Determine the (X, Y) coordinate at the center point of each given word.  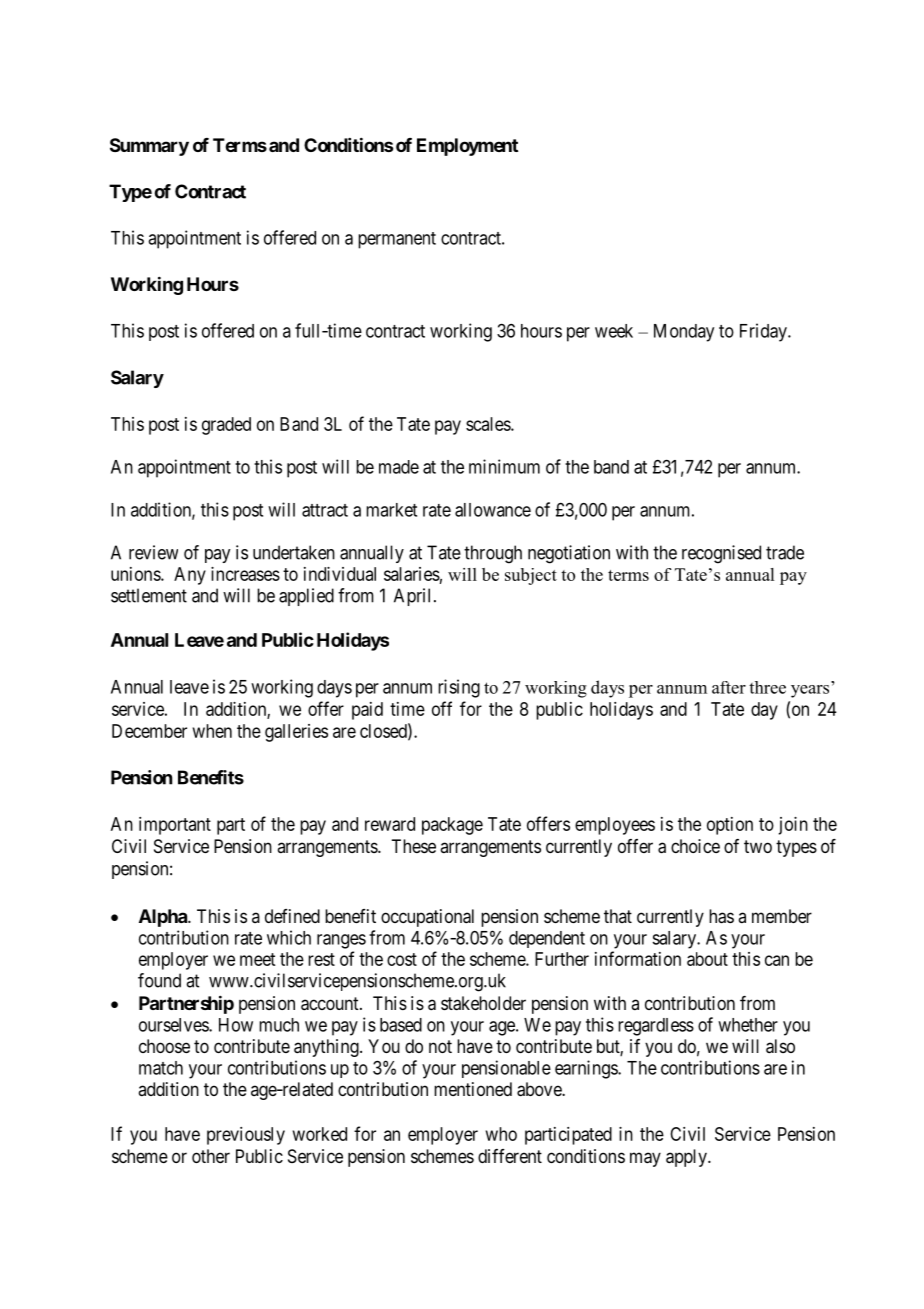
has (721, 916)
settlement (149, 595)
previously (246, 1136)
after (729, 687)
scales (489, 424)
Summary (149, 147)
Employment (467, 147)
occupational (427, 918)
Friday (764, 332)
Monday (684, 333)
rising (459, 688)
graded (226, 426)
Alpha (164, 918)
